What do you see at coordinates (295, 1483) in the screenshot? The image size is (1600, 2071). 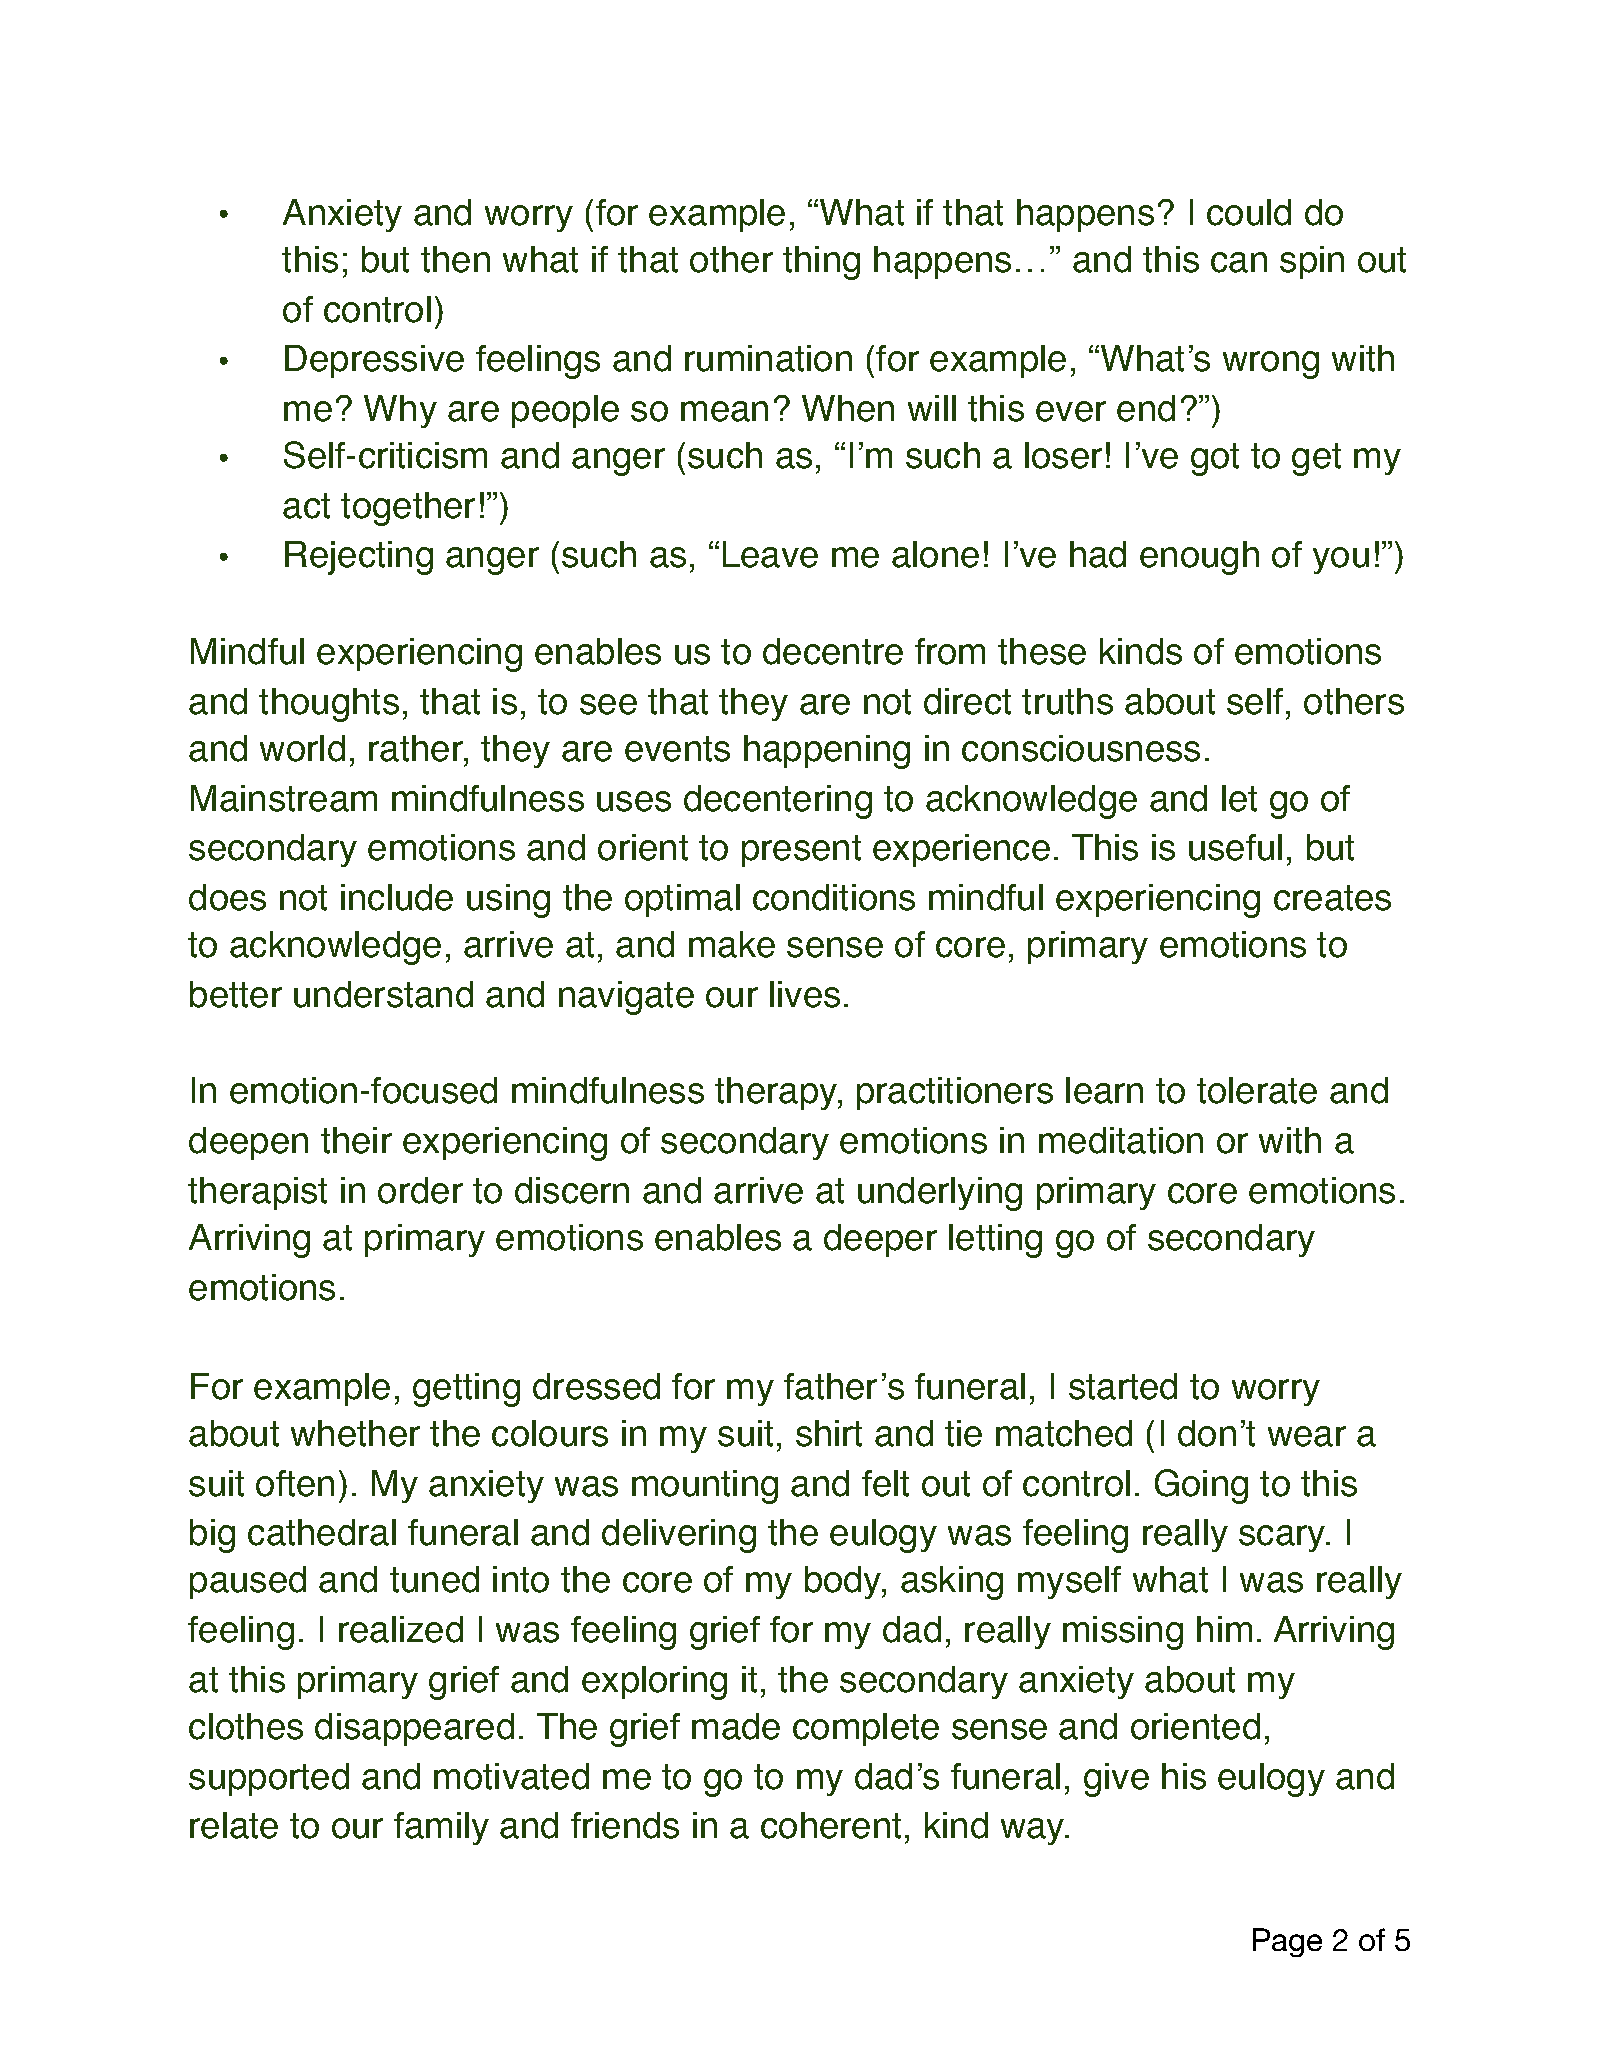 I see `often` at bounding box center [295, 1483].
